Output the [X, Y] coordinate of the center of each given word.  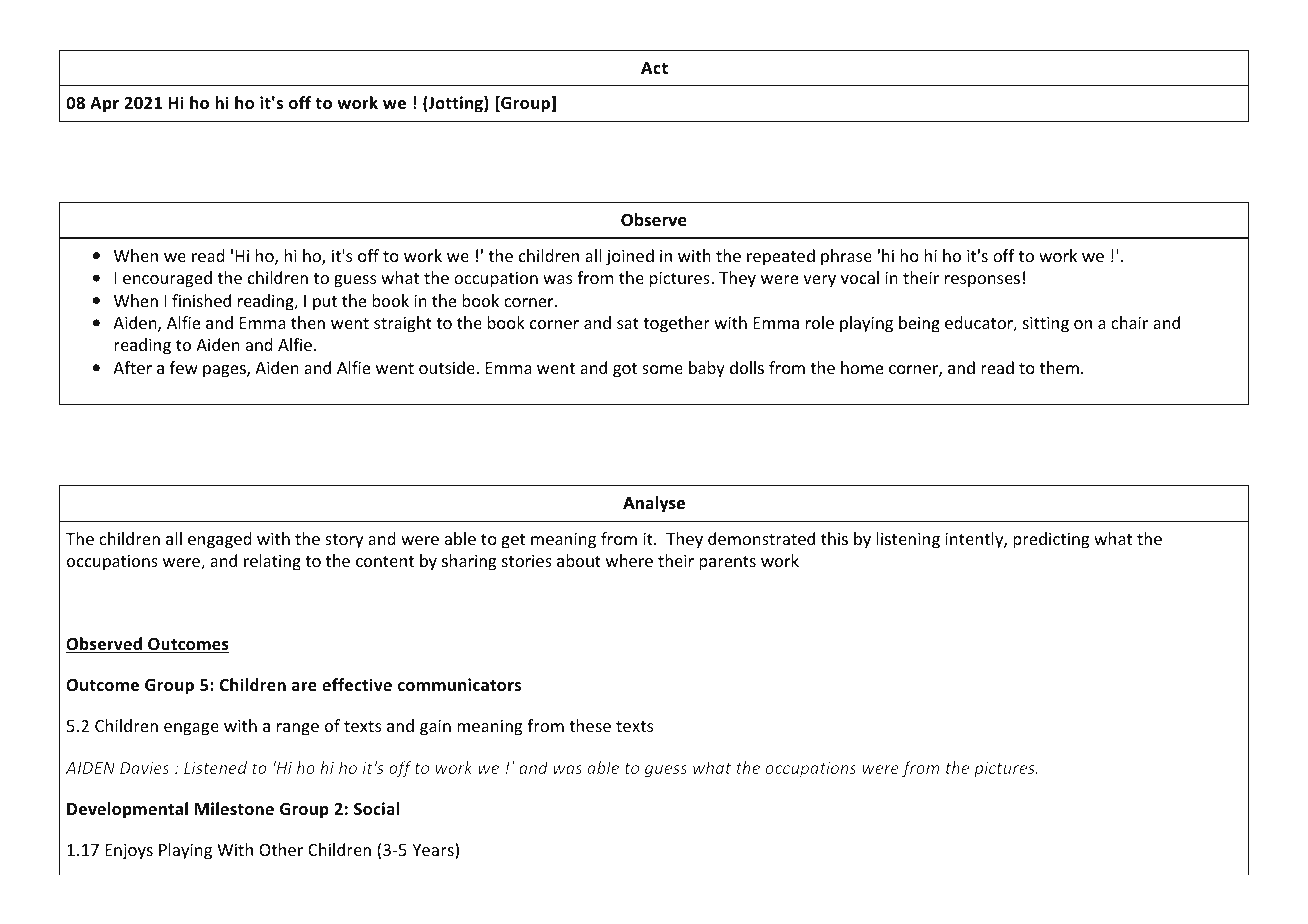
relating [272, 562]
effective [357, 685]
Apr [104, 105]
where [629, 560]
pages [225, 371]
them [1059, 367]
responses [982, 281]
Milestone [234, 809]
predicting [1051, 540]
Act [654, 68]
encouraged [167, 279]
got [625, 370]
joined [630, 257]
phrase [846, 257]
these [590, 725]
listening [908, 540]
